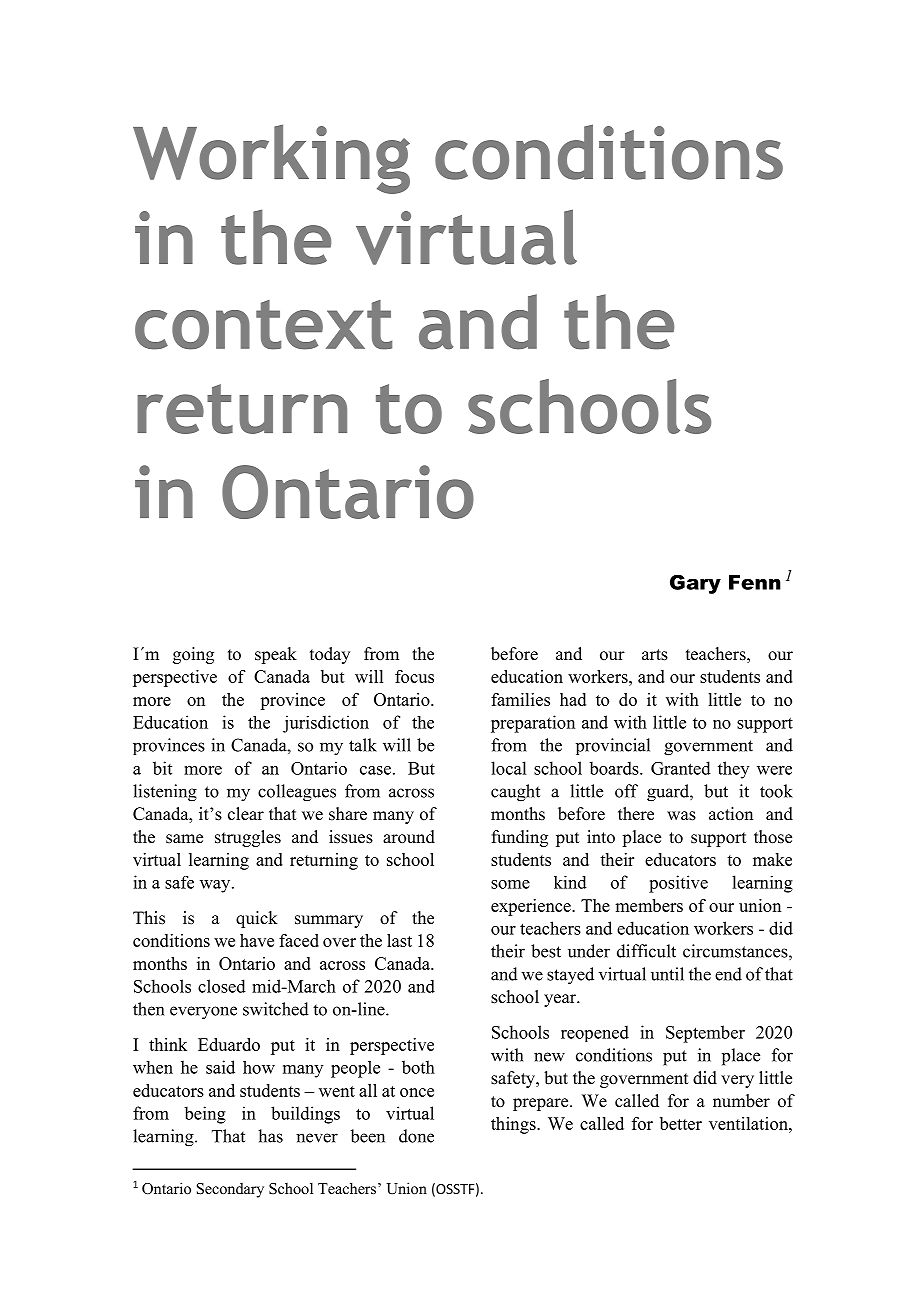 The width and height of the document is (924, 1308). What do you see at coordinates (257, 919) in the document?
I see `quick` at bounding box center [257, 919].
